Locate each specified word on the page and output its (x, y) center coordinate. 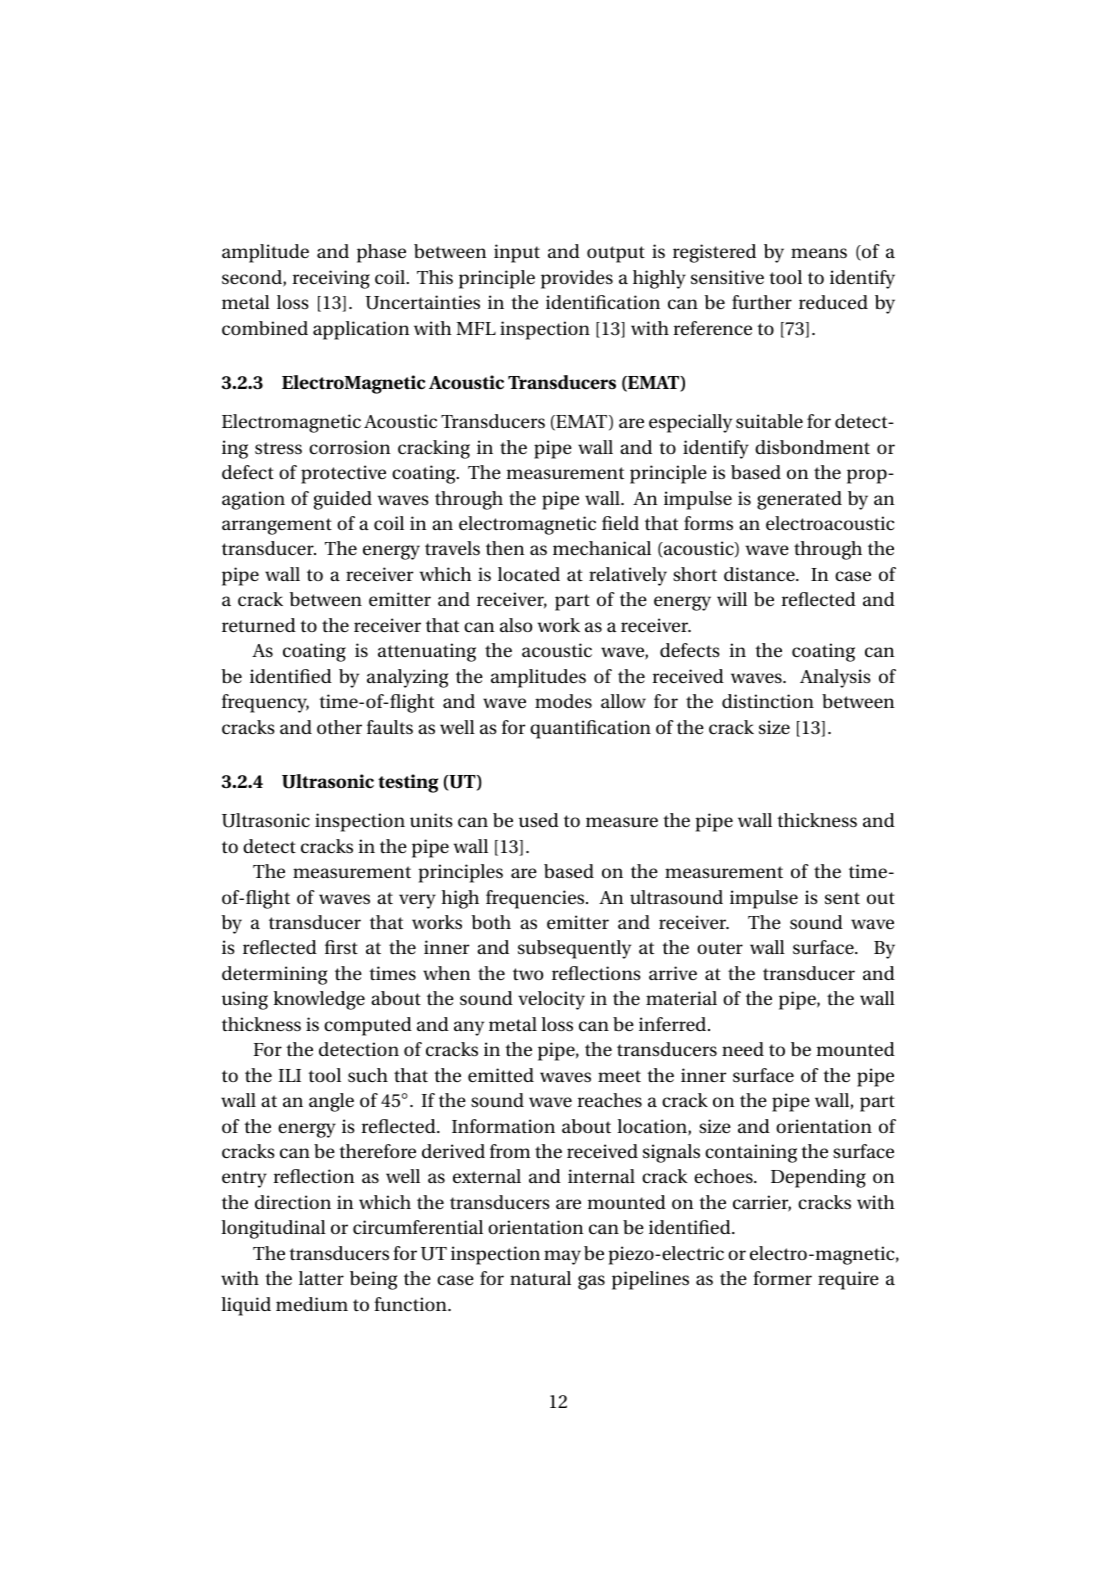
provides (577, 279)
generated (799, 500)
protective (343, 474)
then (505, 548)
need (743, 1049)
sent (842, 898)
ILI (290, 1075)
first (341, 947)
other (339, 727)
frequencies (536, 899)
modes (563, 701)
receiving (331, 279)
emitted (501, 1075)
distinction (768, 701)
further (762, 302)
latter (321, 1278)
